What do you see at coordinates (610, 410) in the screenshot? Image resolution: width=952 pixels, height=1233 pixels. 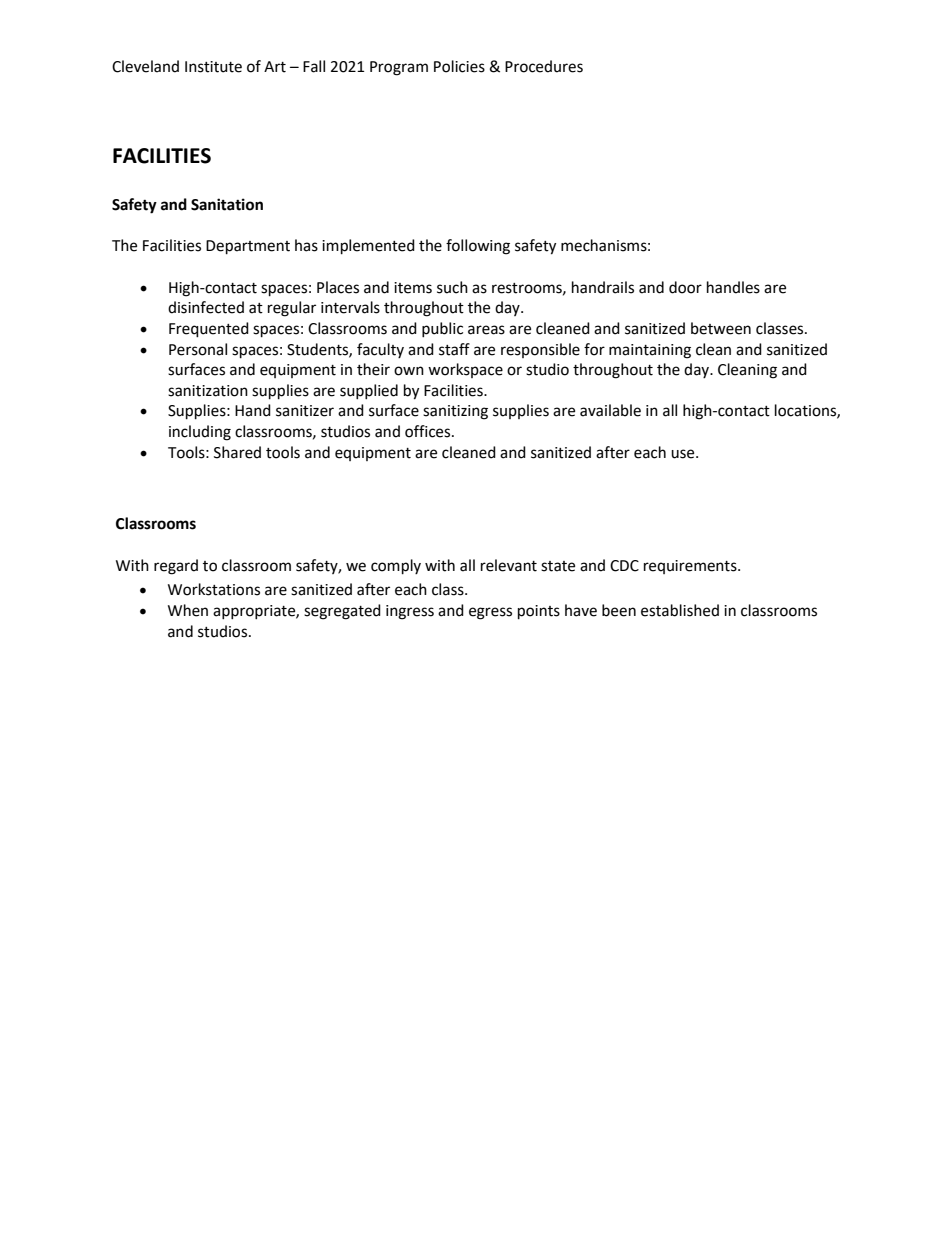 I see `available` at bounding box center [610, 410].
